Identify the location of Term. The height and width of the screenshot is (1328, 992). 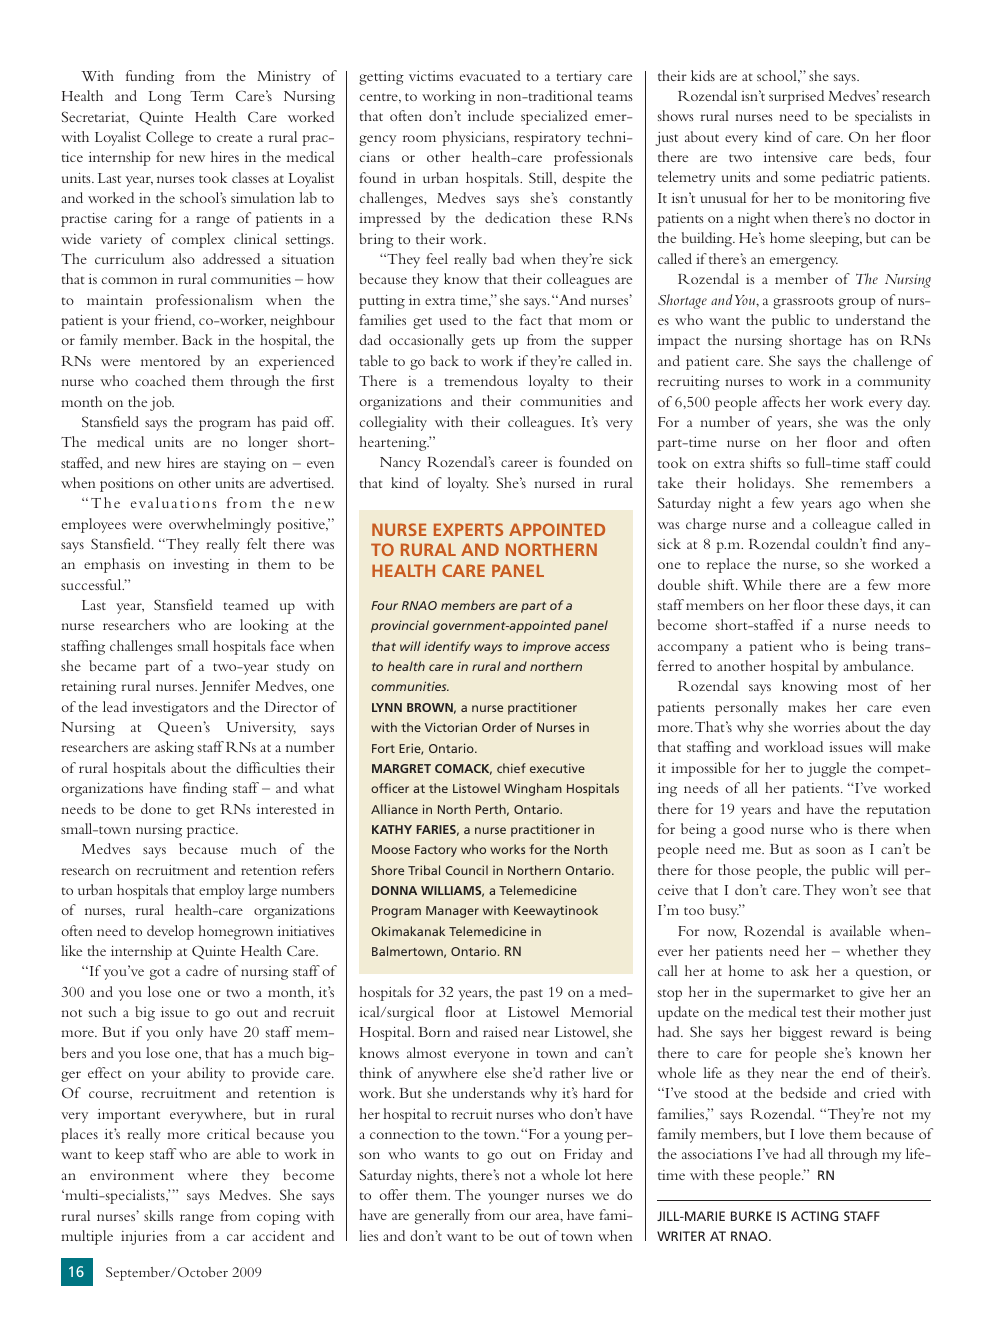
(207, 96).
